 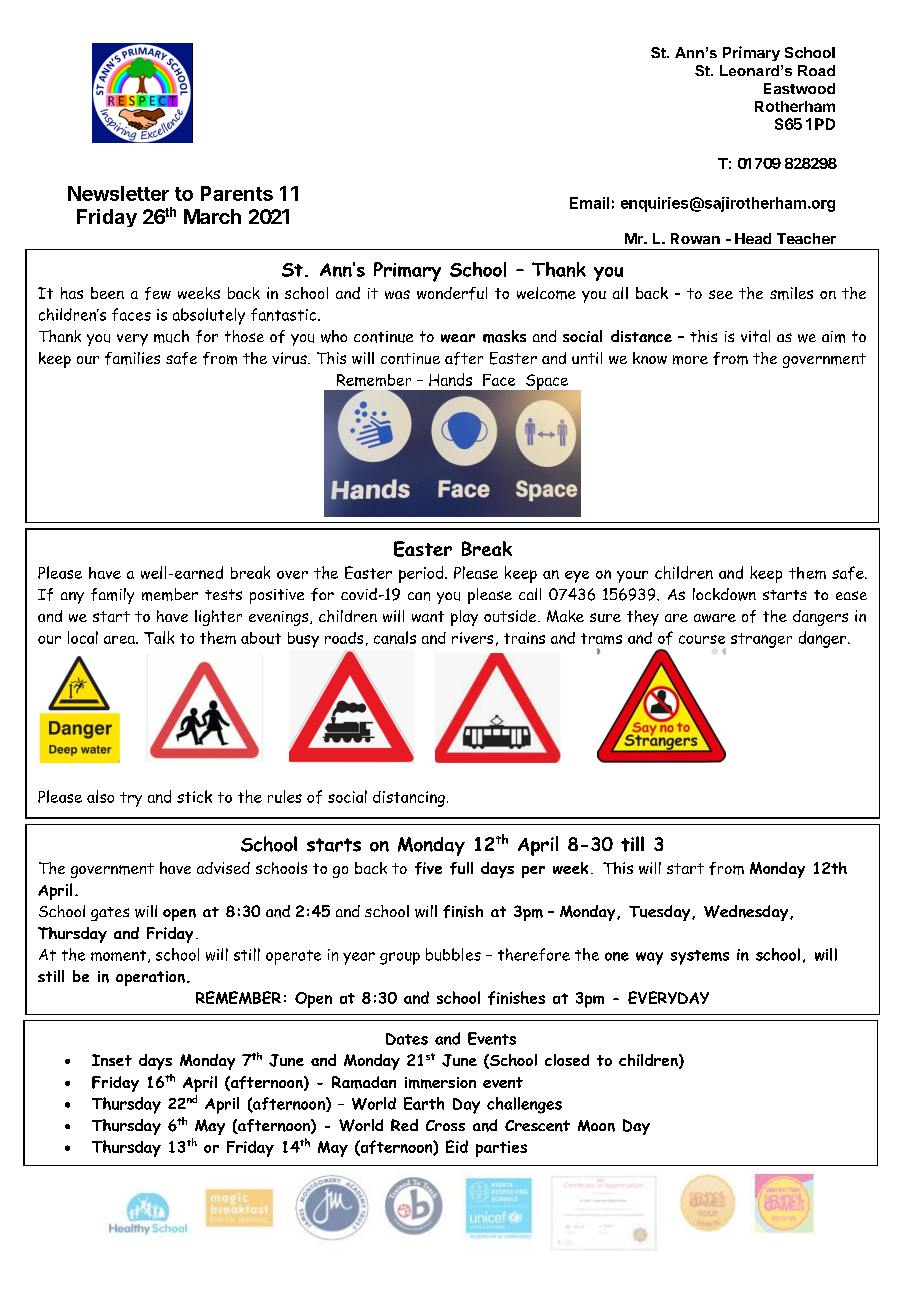 What do you see at coordinates (589, 203) in the image?
I see `Email` at bounding box center [589, 203].
